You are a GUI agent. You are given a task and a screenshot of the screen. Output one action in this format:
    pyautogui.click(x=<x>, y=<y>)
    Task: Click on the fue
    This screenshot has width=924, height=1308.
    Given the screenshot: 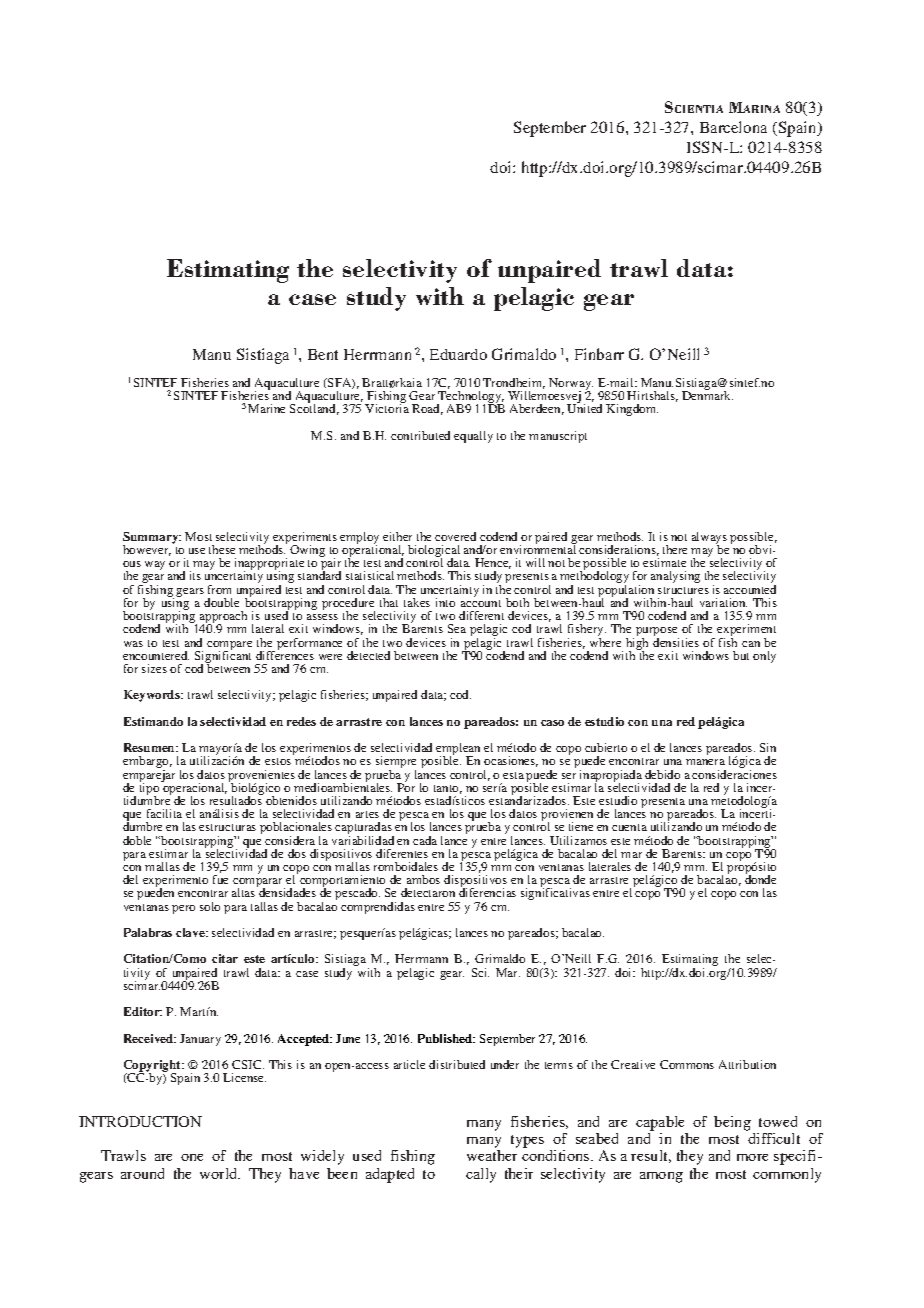 What is the action you would take?
    pyautogui.click(x=220, y=879)
